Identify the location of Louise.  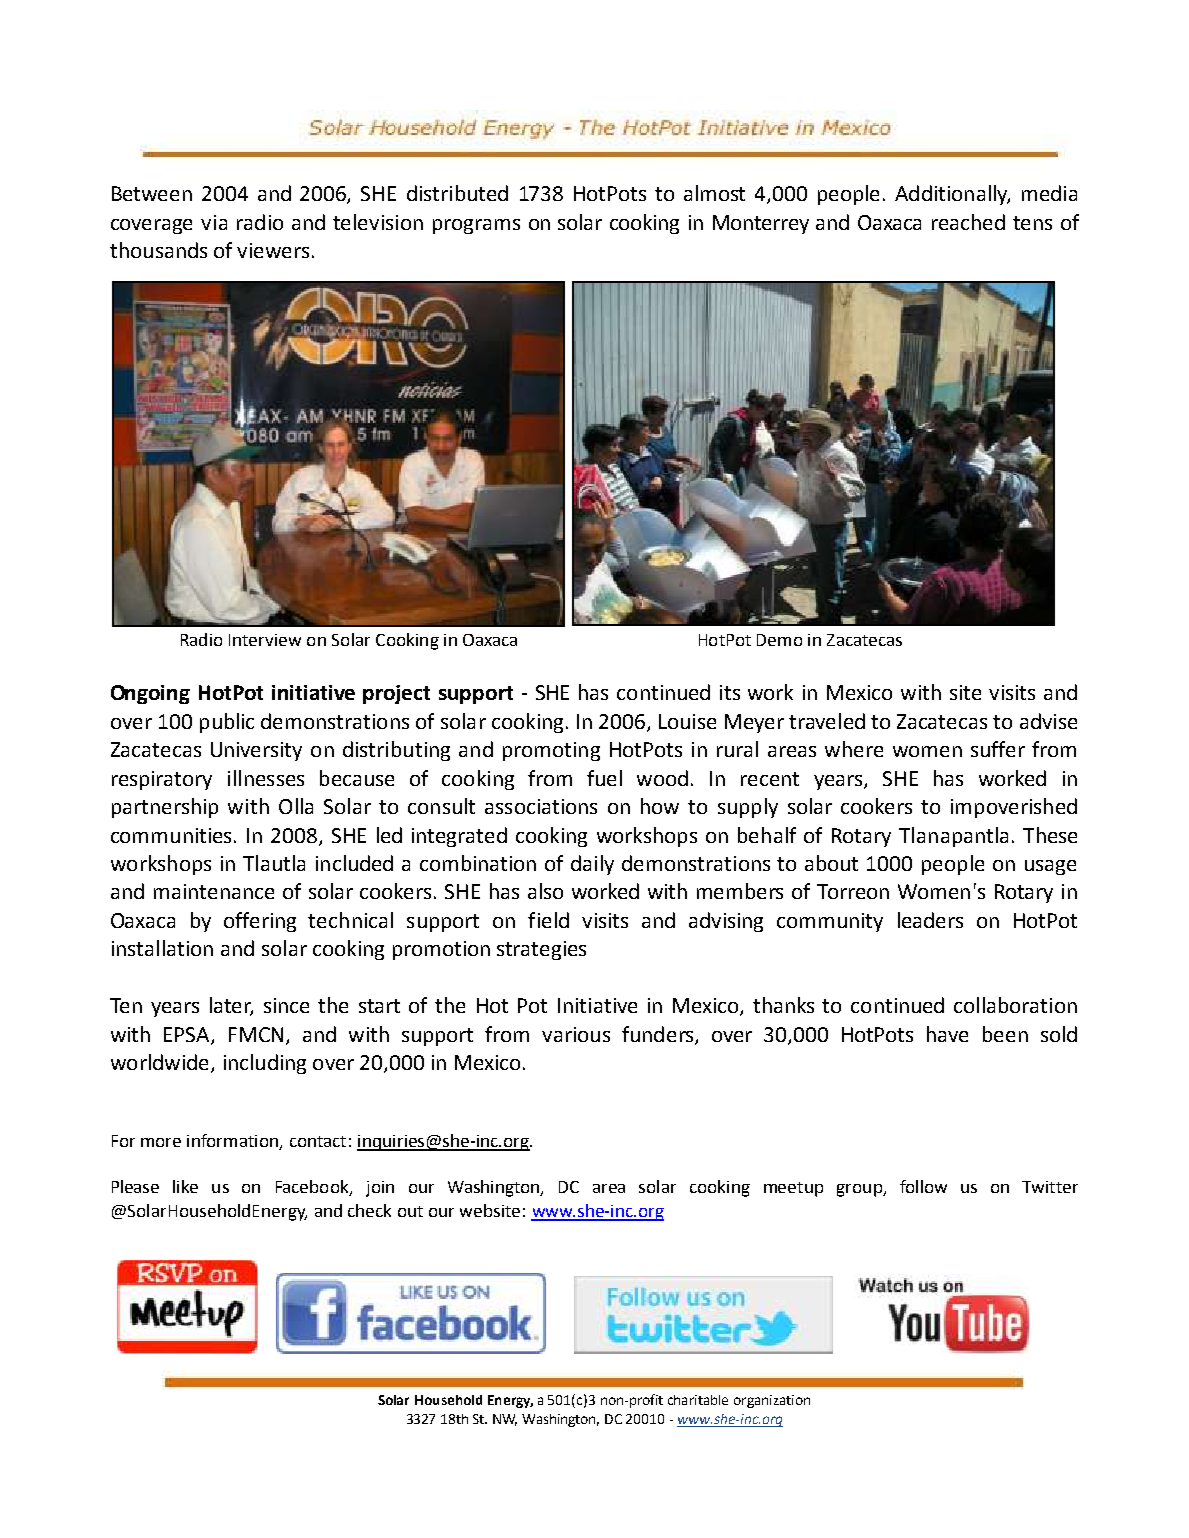
(687, 721).
